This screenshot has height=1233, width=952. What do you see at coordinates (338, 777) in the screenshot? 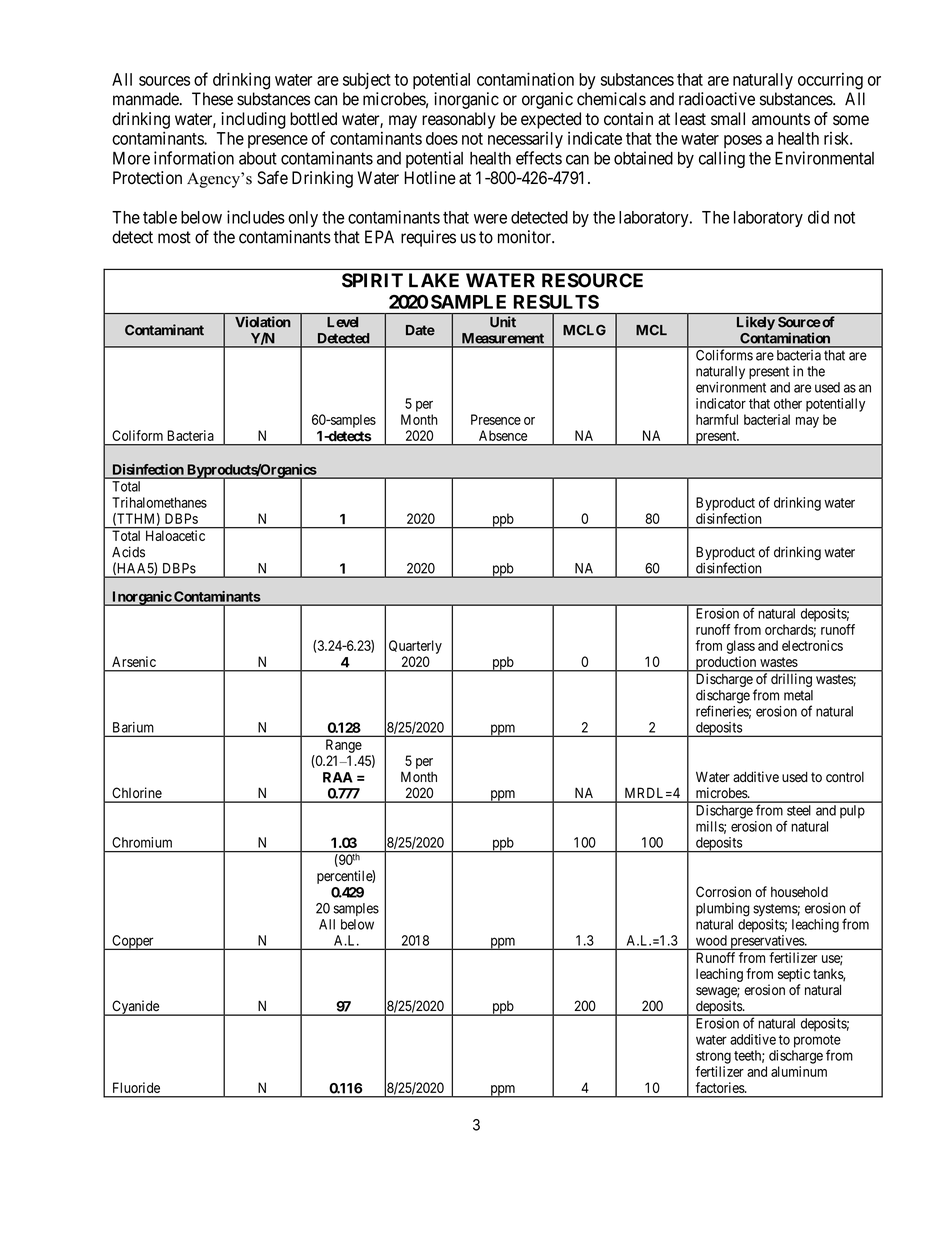
I see `RAA` at bounding box center [338, 777].
